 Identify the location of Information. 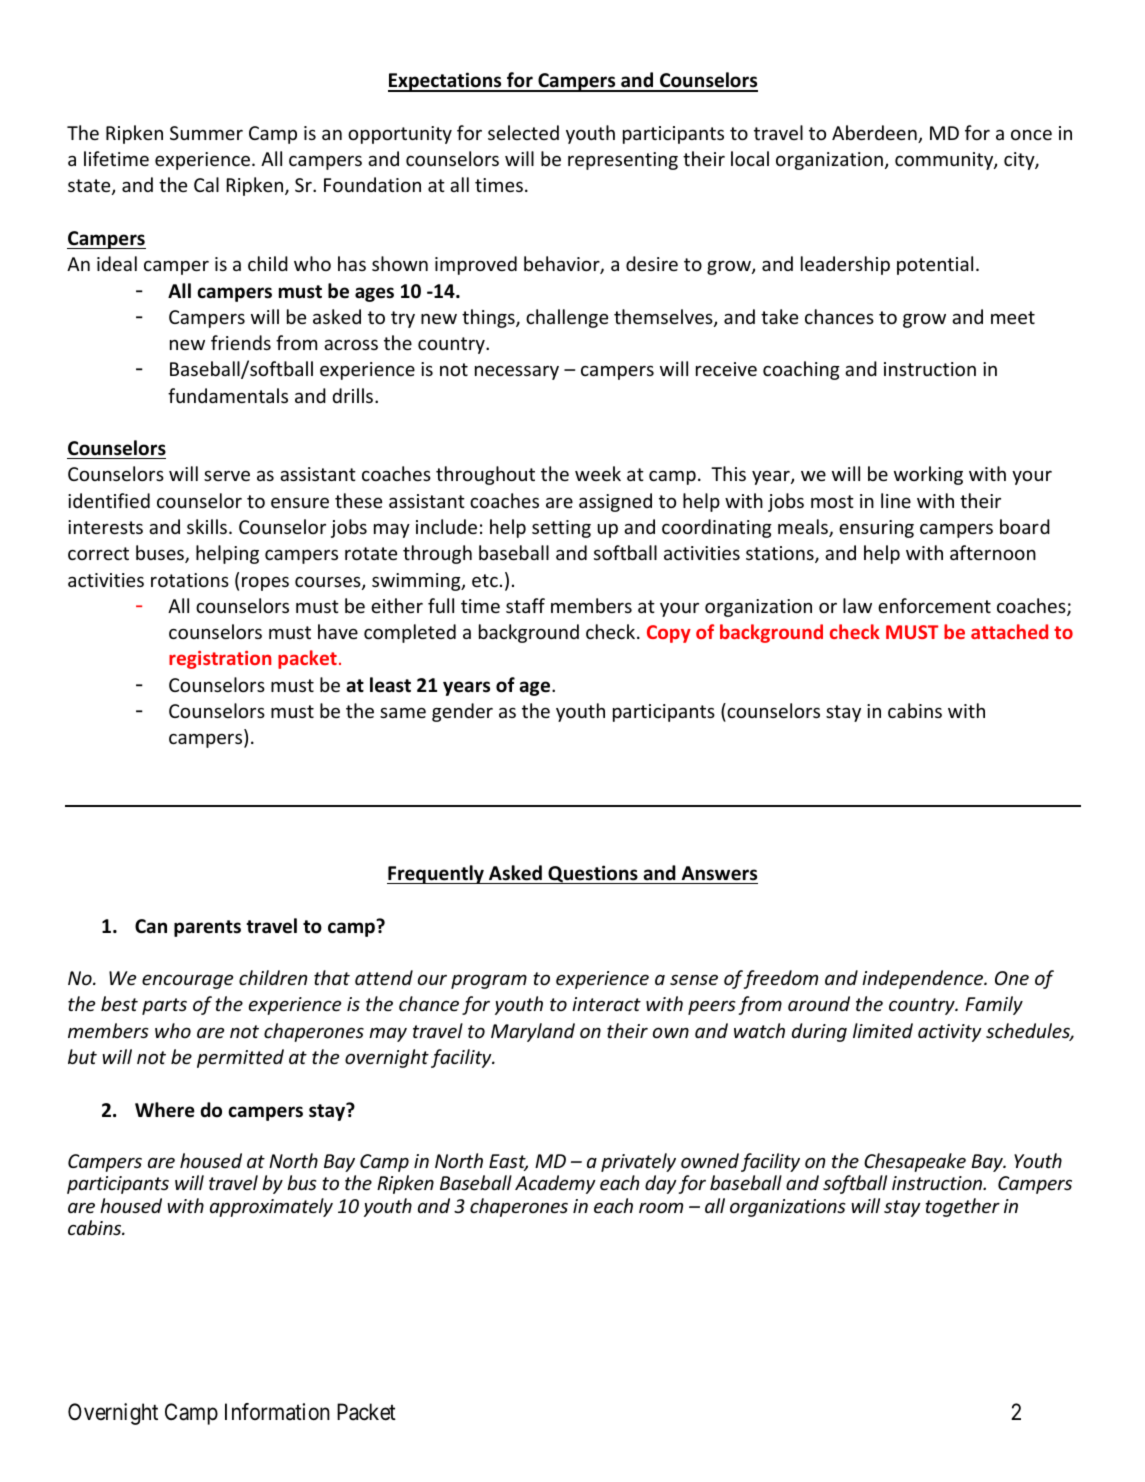
(277, 1412).
